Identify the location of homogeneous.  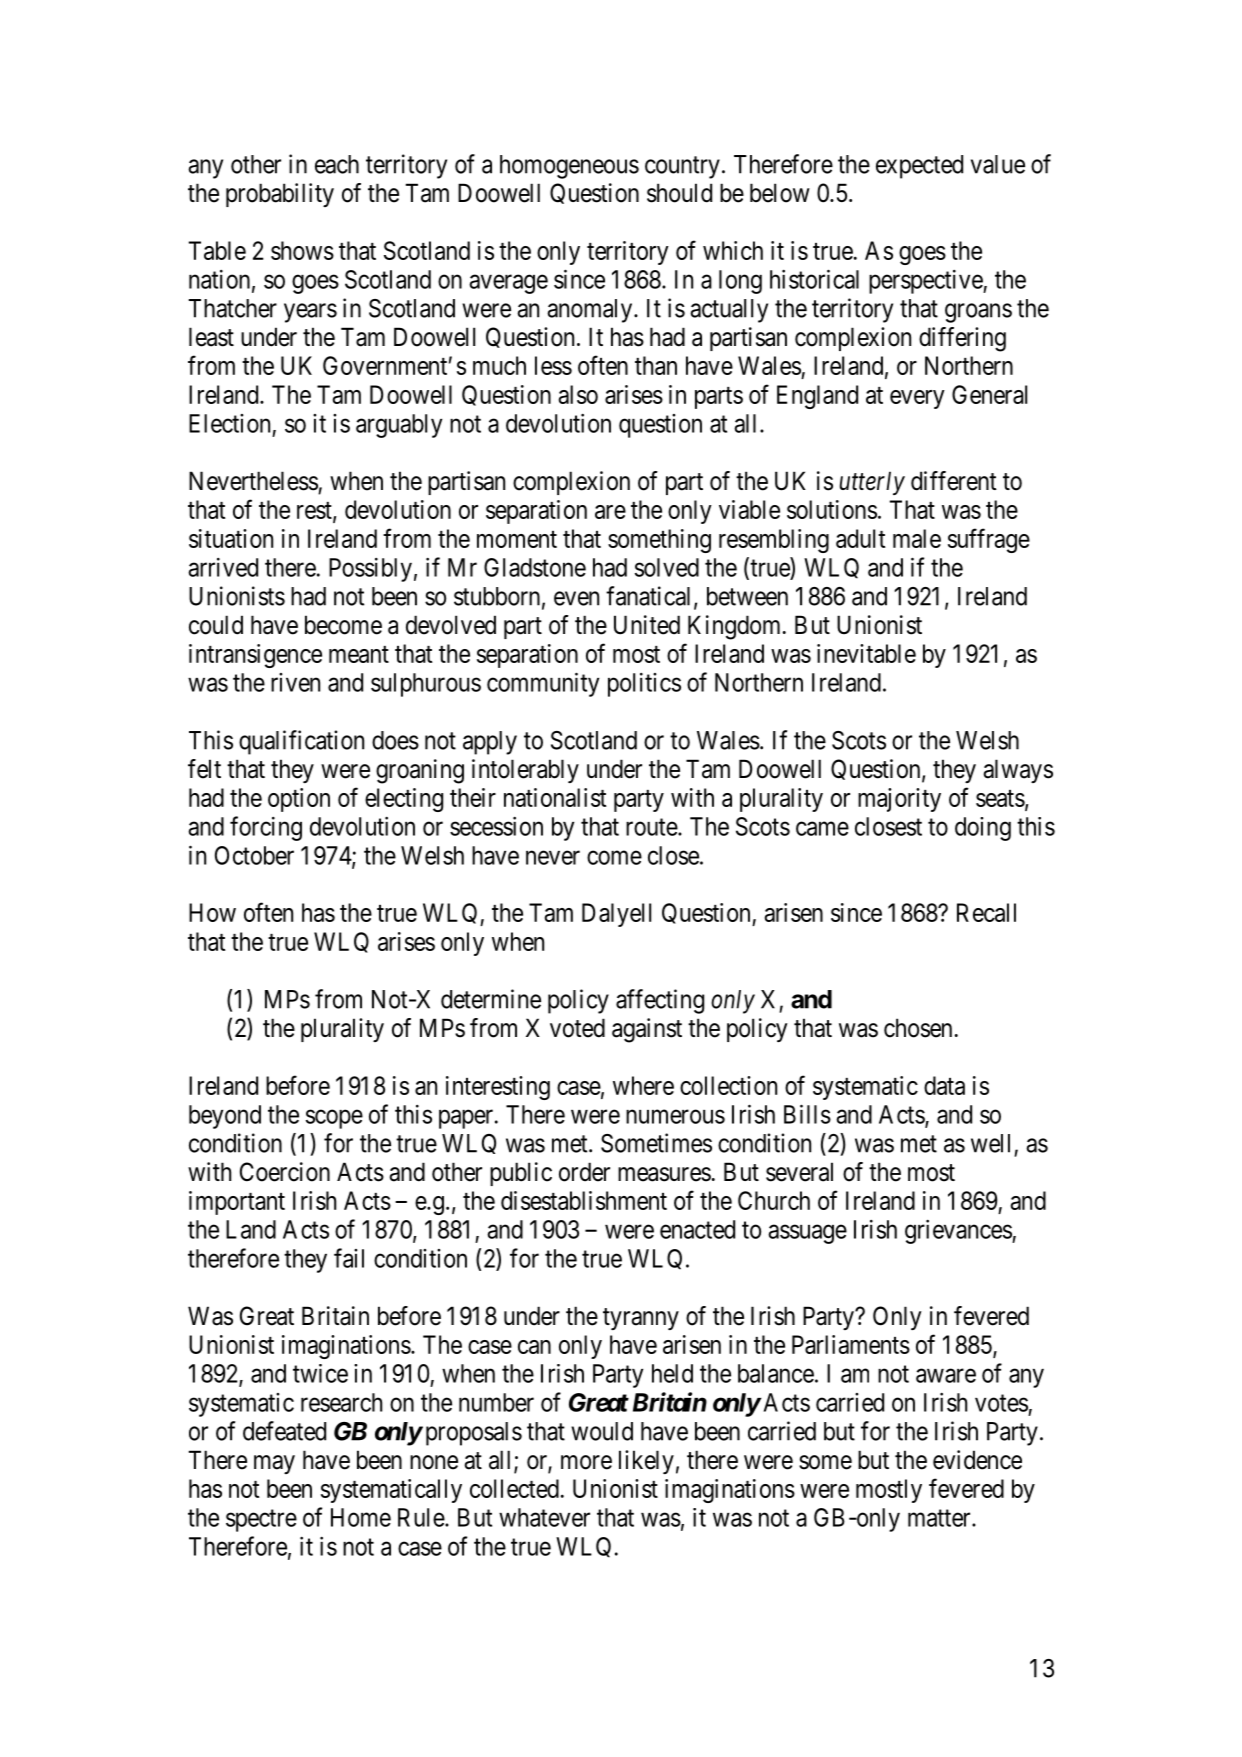
(569, 167).
